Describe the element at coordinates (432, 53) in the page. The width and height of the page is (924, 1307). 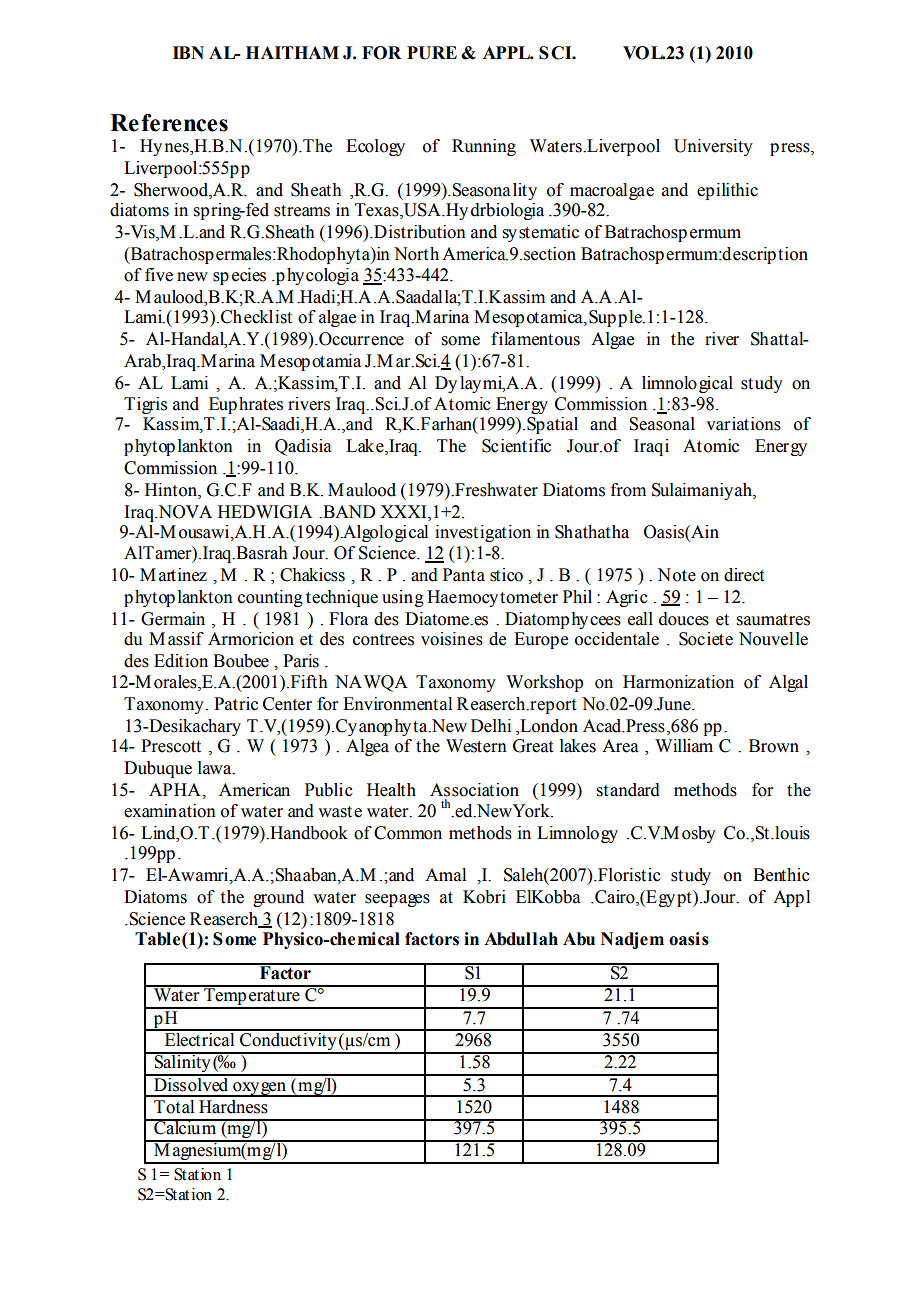
I see `PURE` at that location.
